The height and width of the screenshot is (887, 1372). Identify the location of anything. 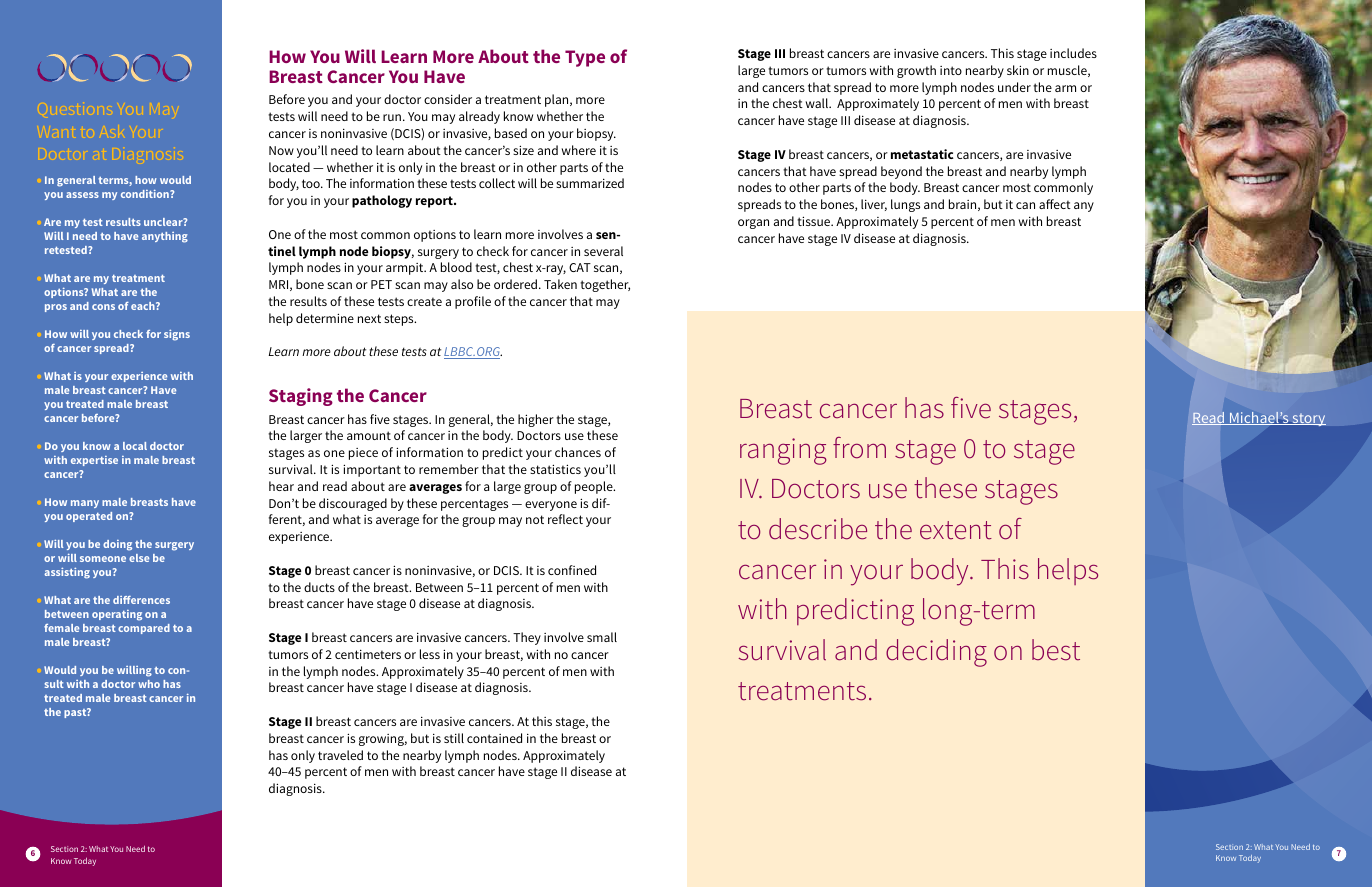
(165, 237).
